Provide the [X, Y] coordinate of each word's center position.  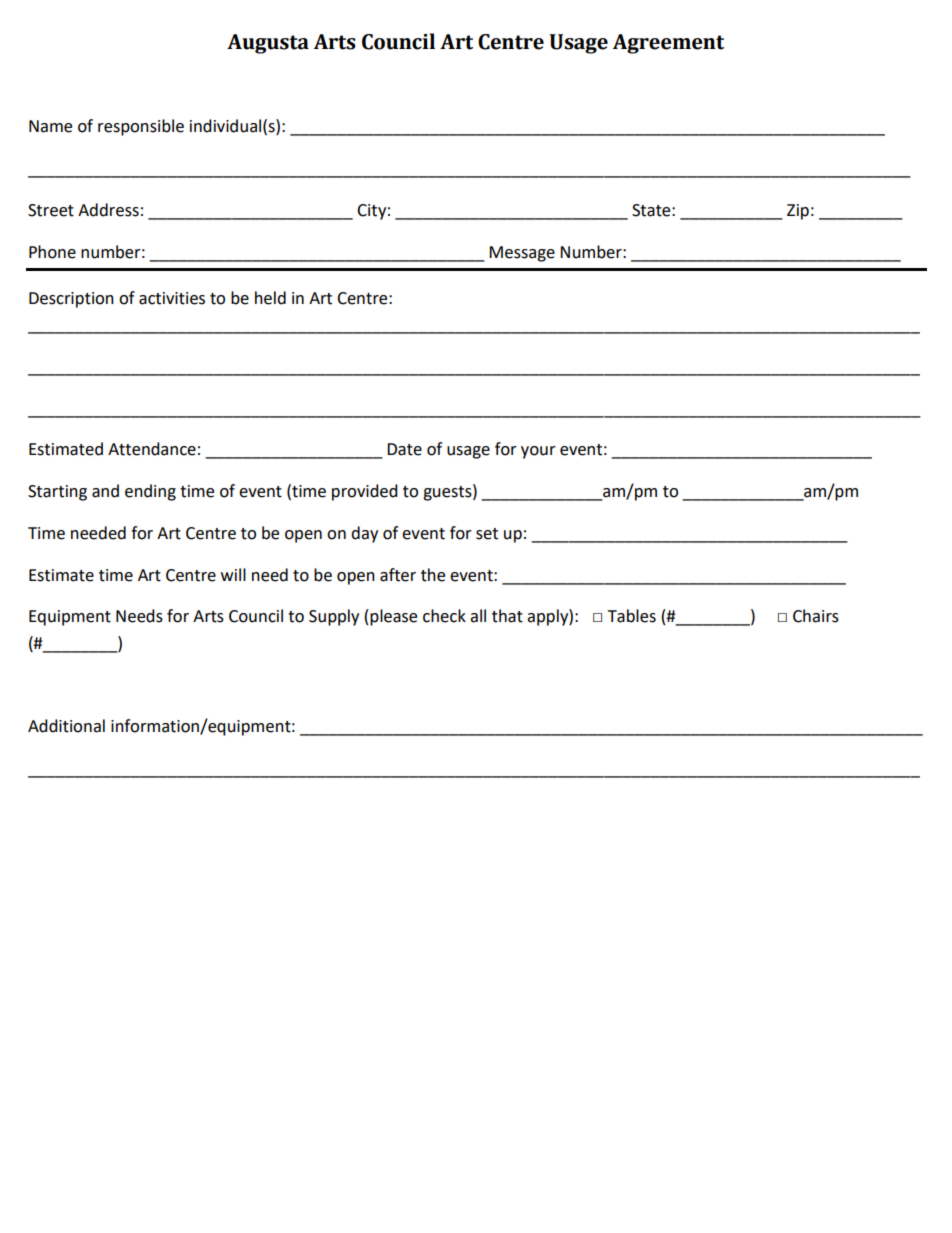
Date [404, 449]
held [270, 298]
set [487, 534]
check [444, 616]
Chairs [816, 616]
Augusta [268, 44]
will [233, 574]
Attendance [152, 449]
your [538, 452]
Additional [66, 726]
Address [108, 210]
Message [522, 254]
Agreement [668, 44]
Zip [798, 212]
